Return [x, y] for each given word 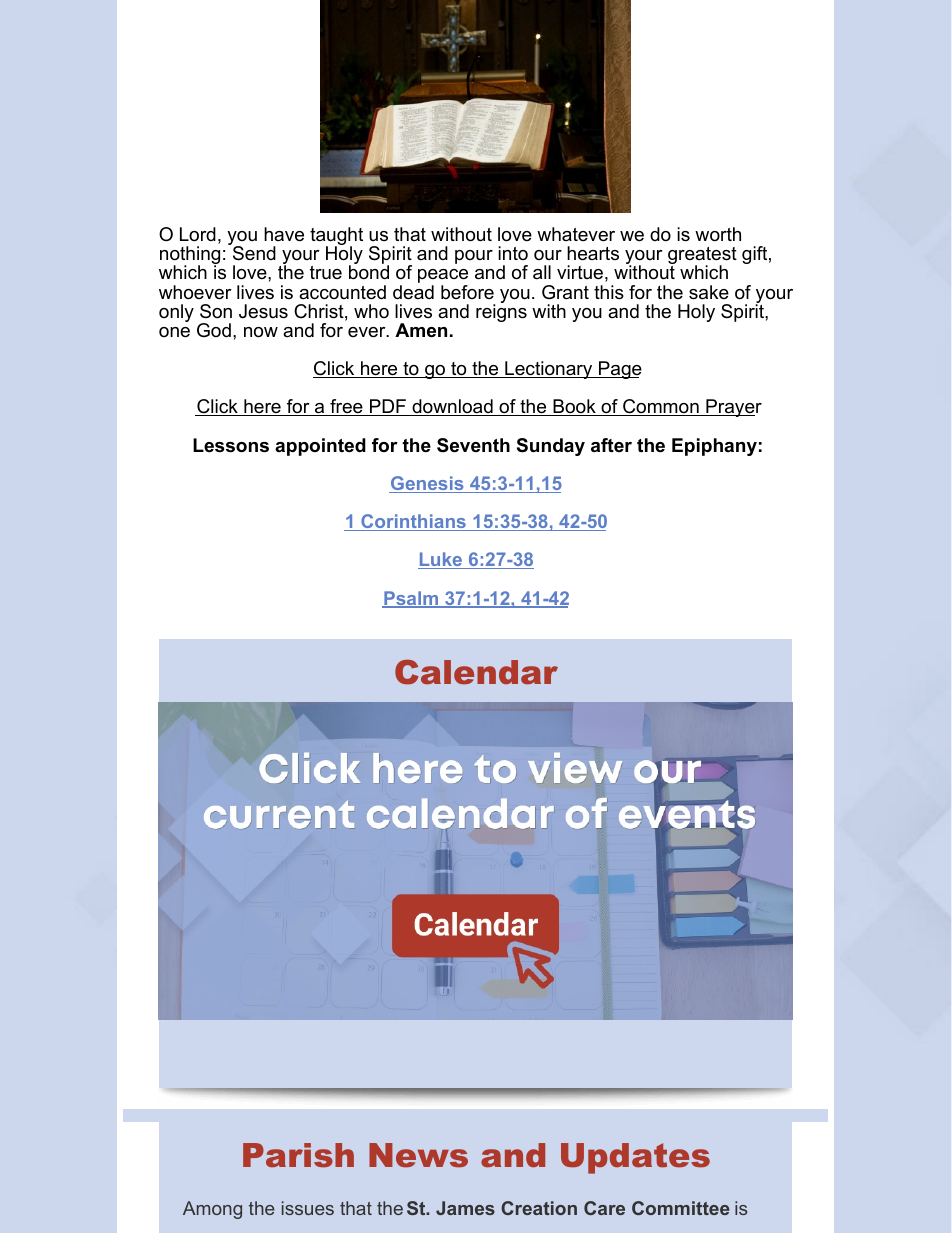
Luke [441, 560]
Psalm [411, 599]
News [418, 1155]
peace [443, 277]
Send [254, 253]
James [465, 1208]
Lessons [231, 445]
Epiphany [714, 447]
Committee [681, 1208]
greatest [702, 257]
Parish [298, 1155]
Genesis [427, 484]
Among [212, 1210]
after [611, 445]
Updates [635, 1158]
